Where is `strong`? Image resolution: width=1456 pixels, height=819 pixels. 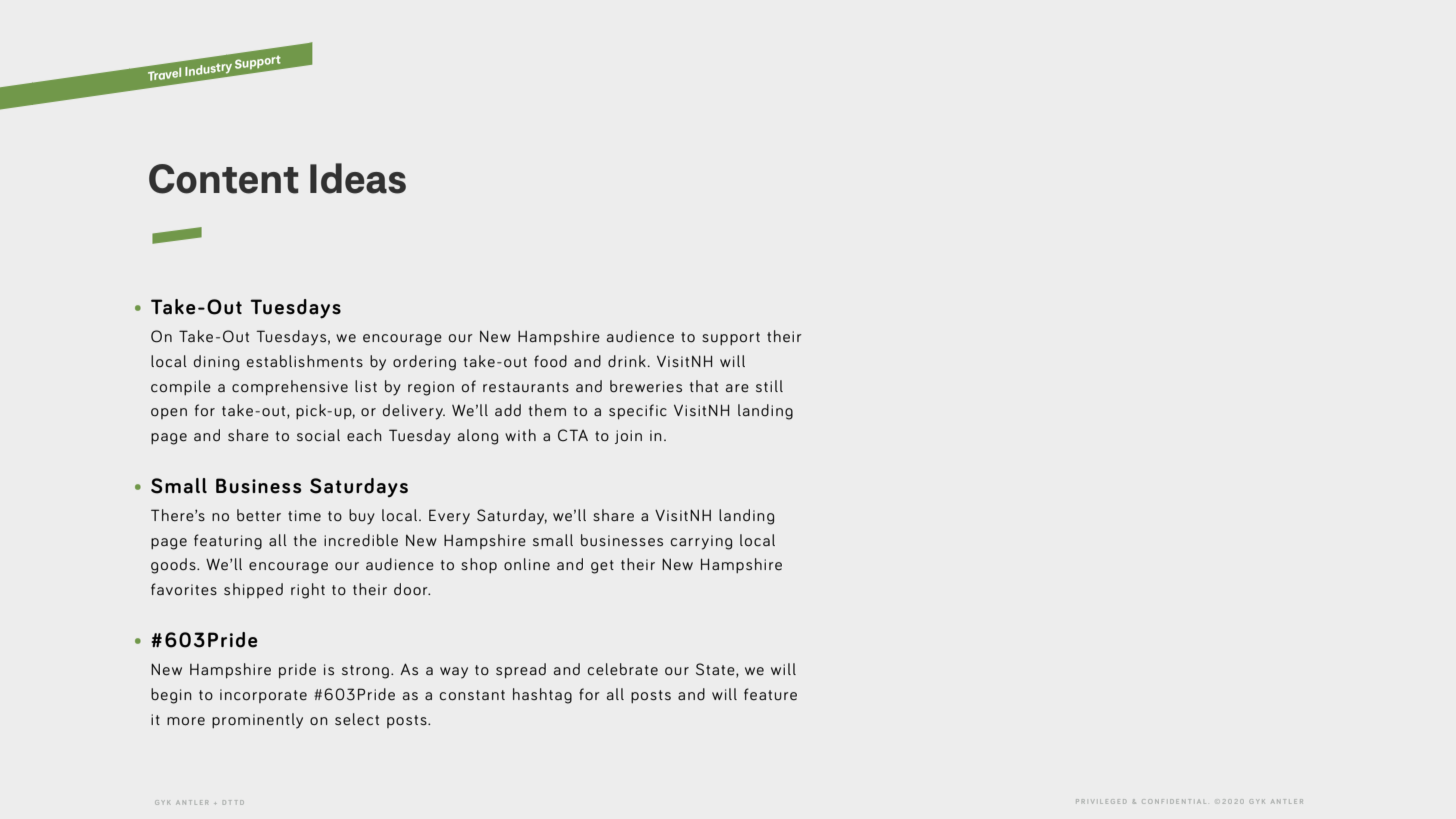 strong is located at coordinates (365, 672).
